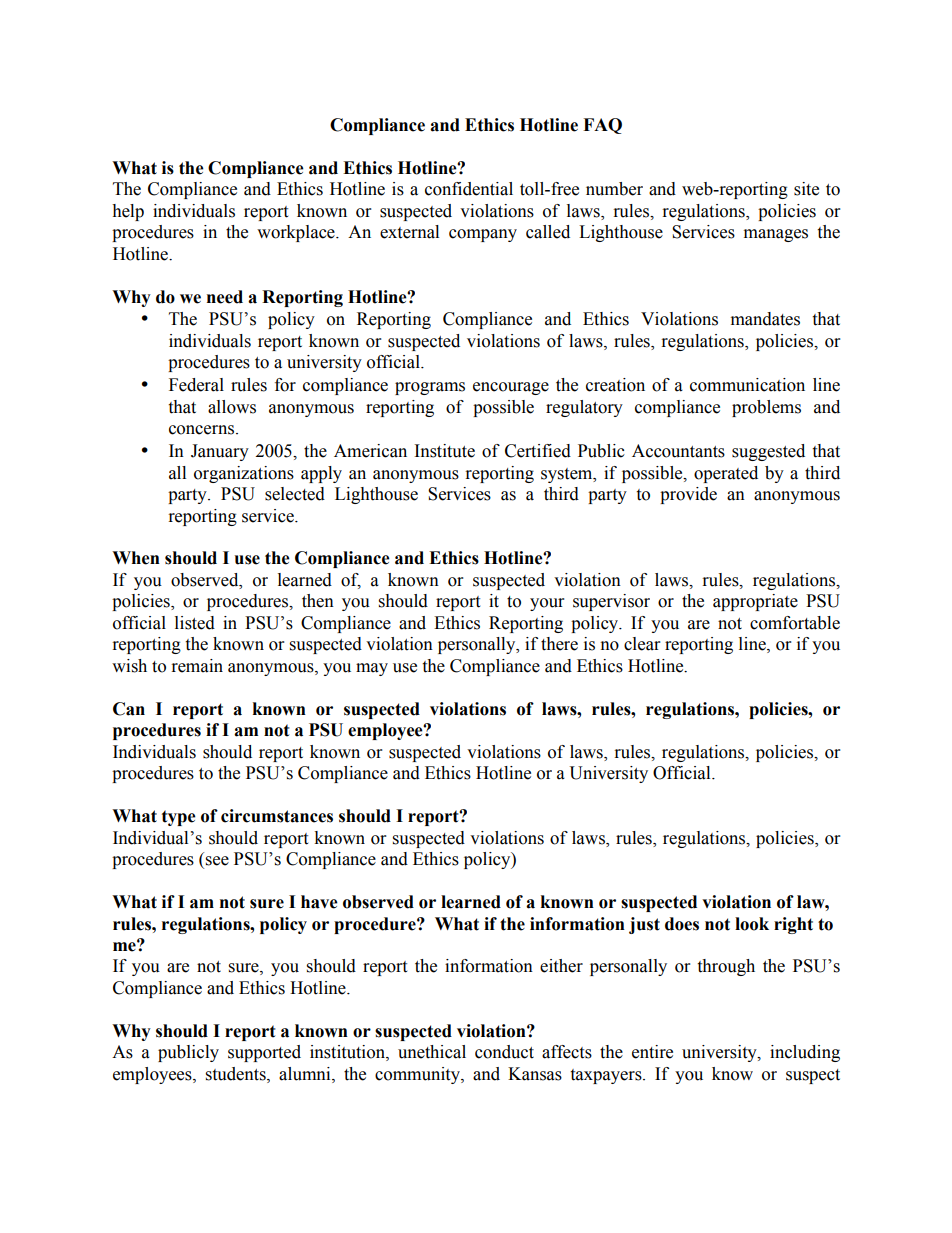 This image has height=1233, width=952. What do you see at coordinates (547, 604) in the image?
I see `your` at bounding box center [547, 604].
